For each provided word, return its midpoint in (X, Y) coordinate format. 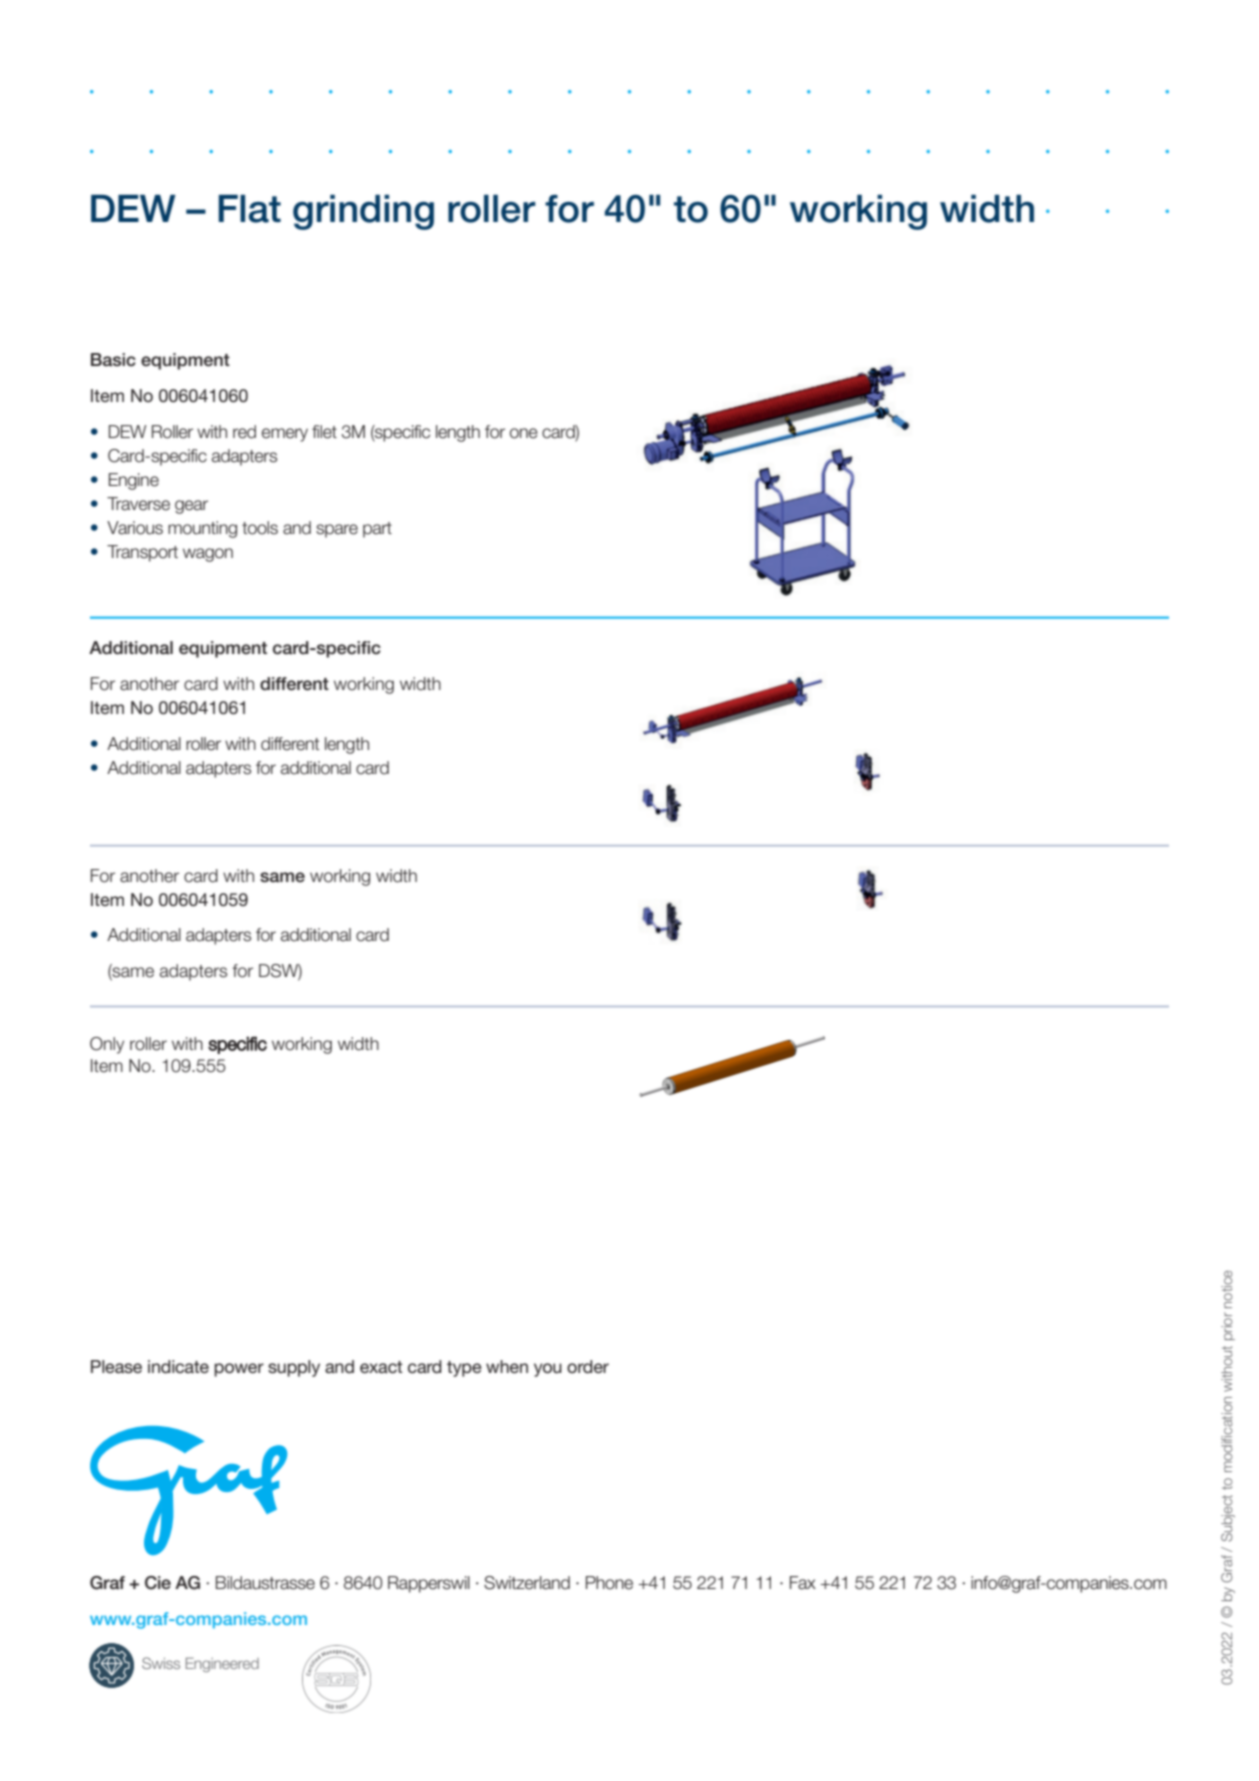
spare (337, 531)
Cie (158, 1583)
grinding (363, 212)
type (464, 1369)
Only (107, 1045)
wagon (208, 555)
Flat (250, 209)
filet (324, 432)
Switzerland (527, 1583)
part (377, 530)
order (588, 1366)
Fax (803, 1583)
